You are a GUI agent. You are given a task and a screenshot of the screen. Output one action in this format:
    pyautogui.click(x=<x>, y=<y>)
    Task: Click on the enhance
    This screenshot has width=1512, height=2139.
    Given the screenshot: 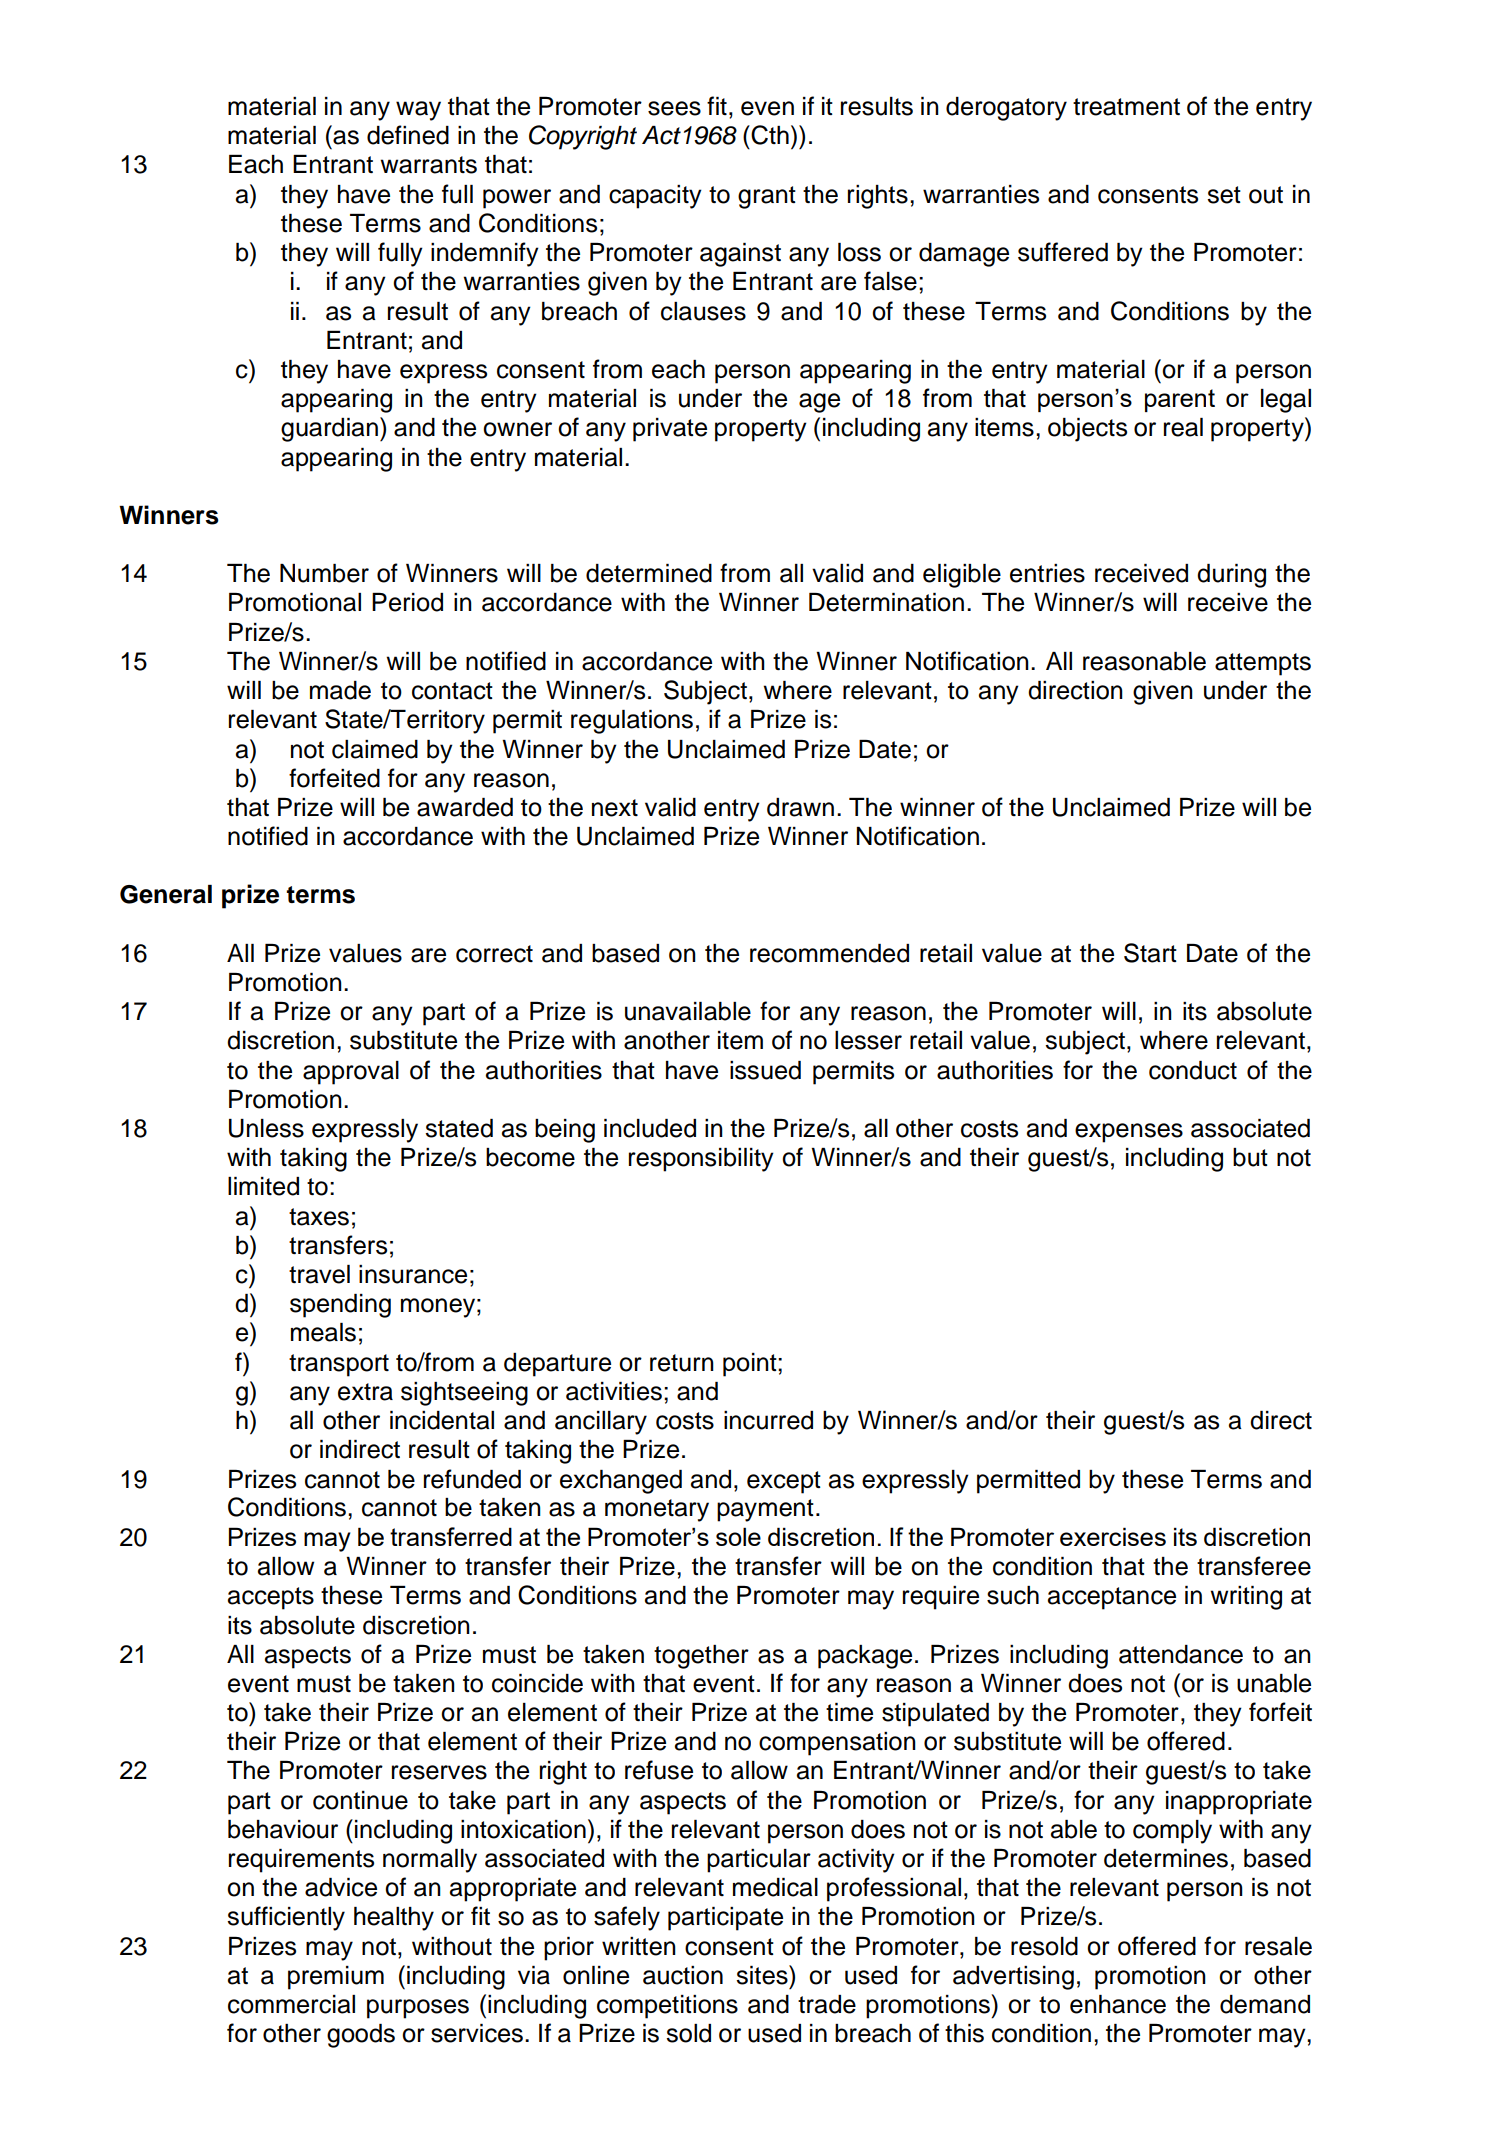 What is the action you would take?
    pyautogui.click(x=1118, y=2004)
